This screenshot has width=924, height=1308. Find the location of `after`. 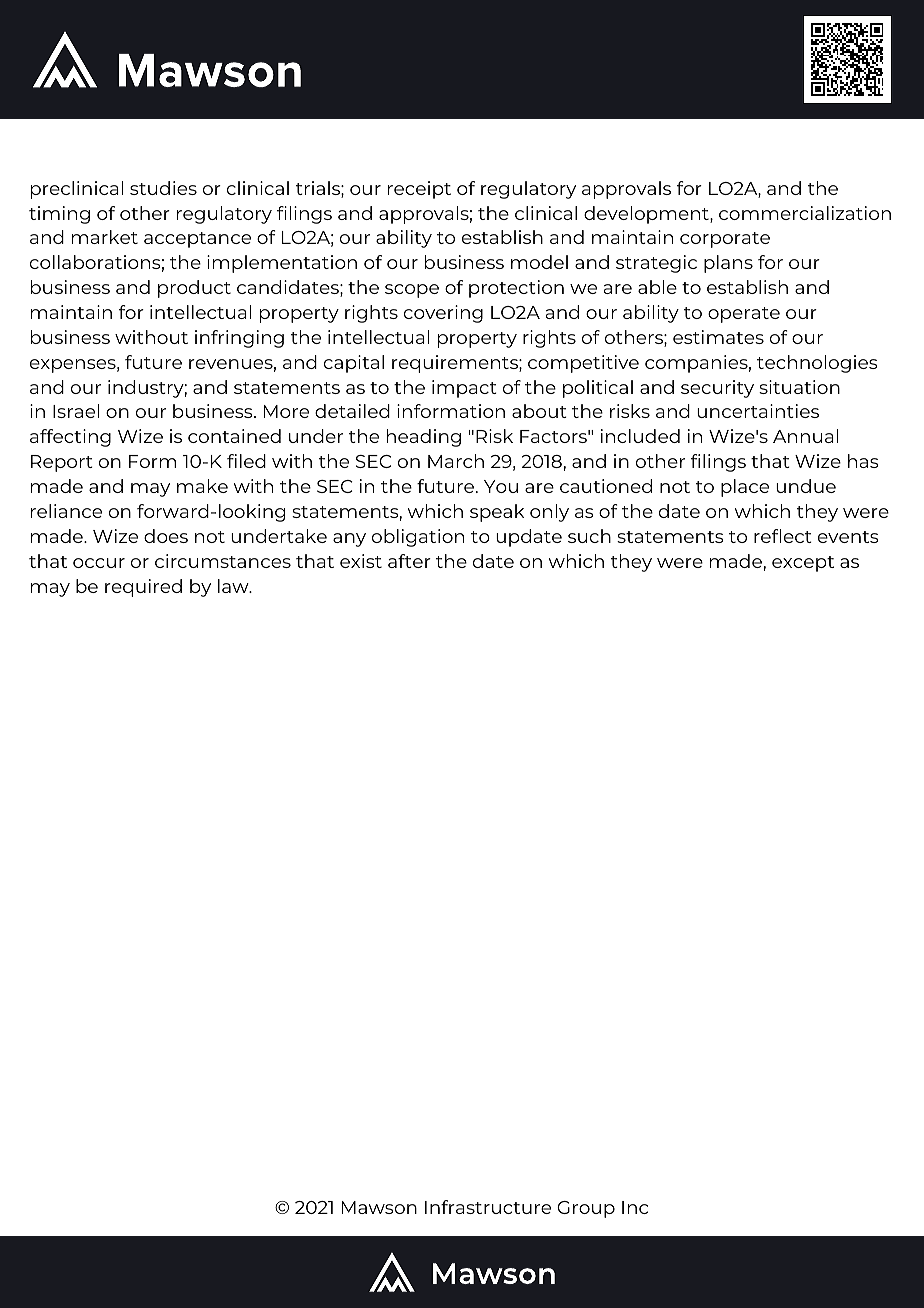

after is located at coordinates (409, 561).
